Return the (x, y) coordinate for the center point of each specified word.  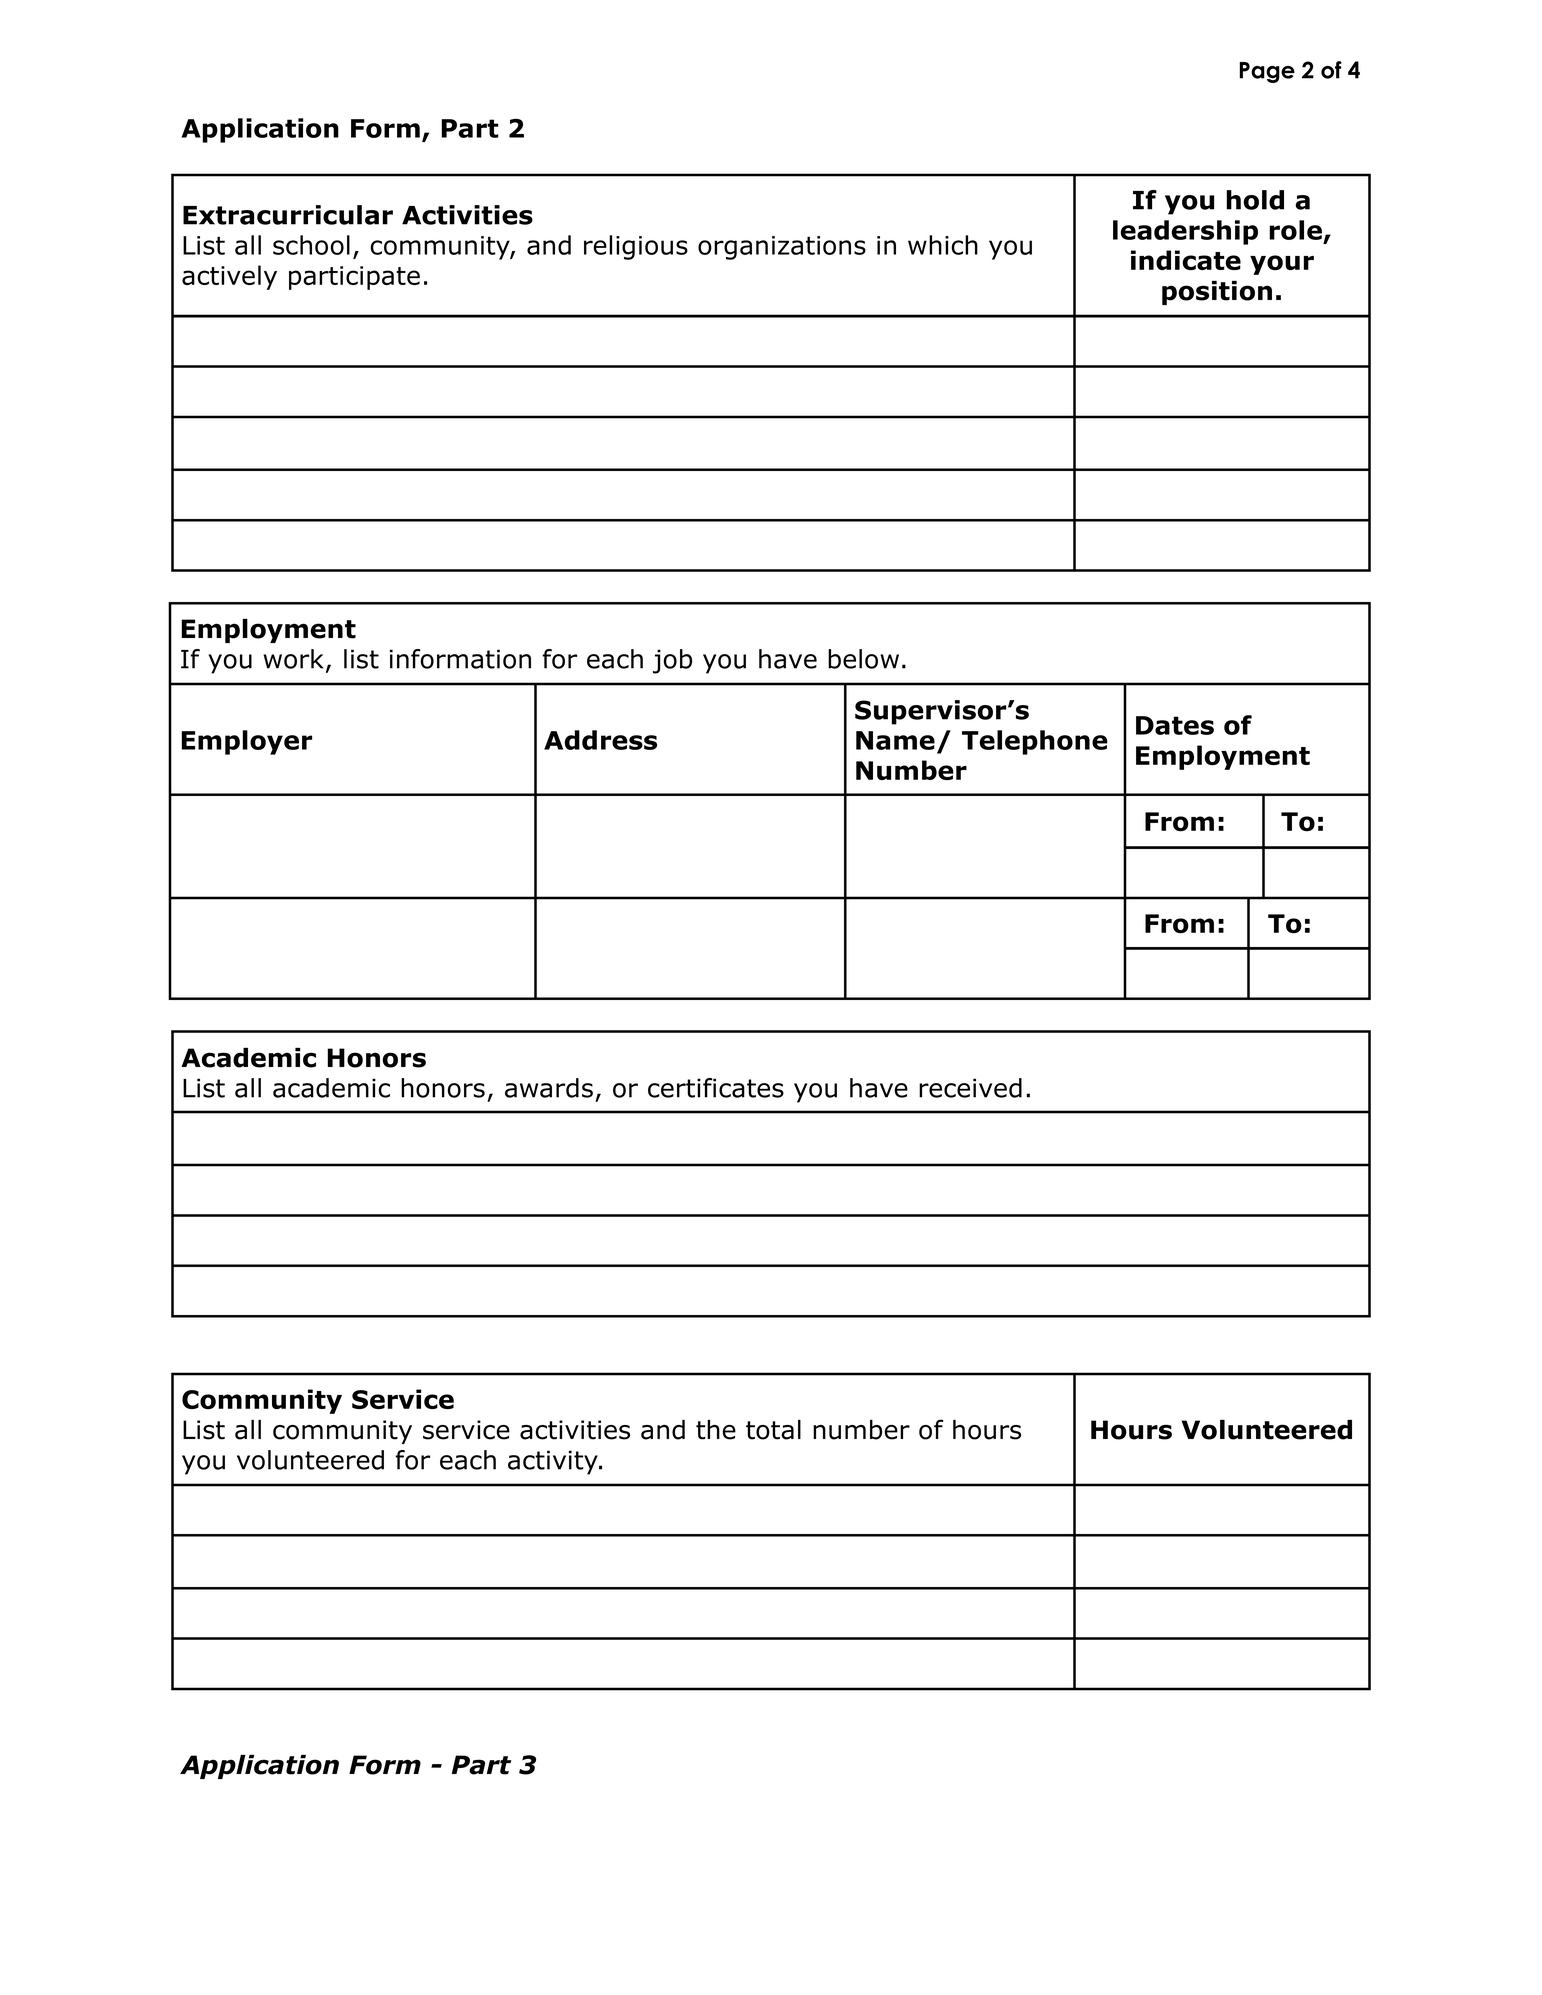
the (716, 1430)
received (970, 1088)
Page (1267, 72)
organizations (782, 248)
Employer (246, 742)
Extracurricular (288, 215)
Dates (1175, 725)
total (773, 1430)
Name (895, 740)
